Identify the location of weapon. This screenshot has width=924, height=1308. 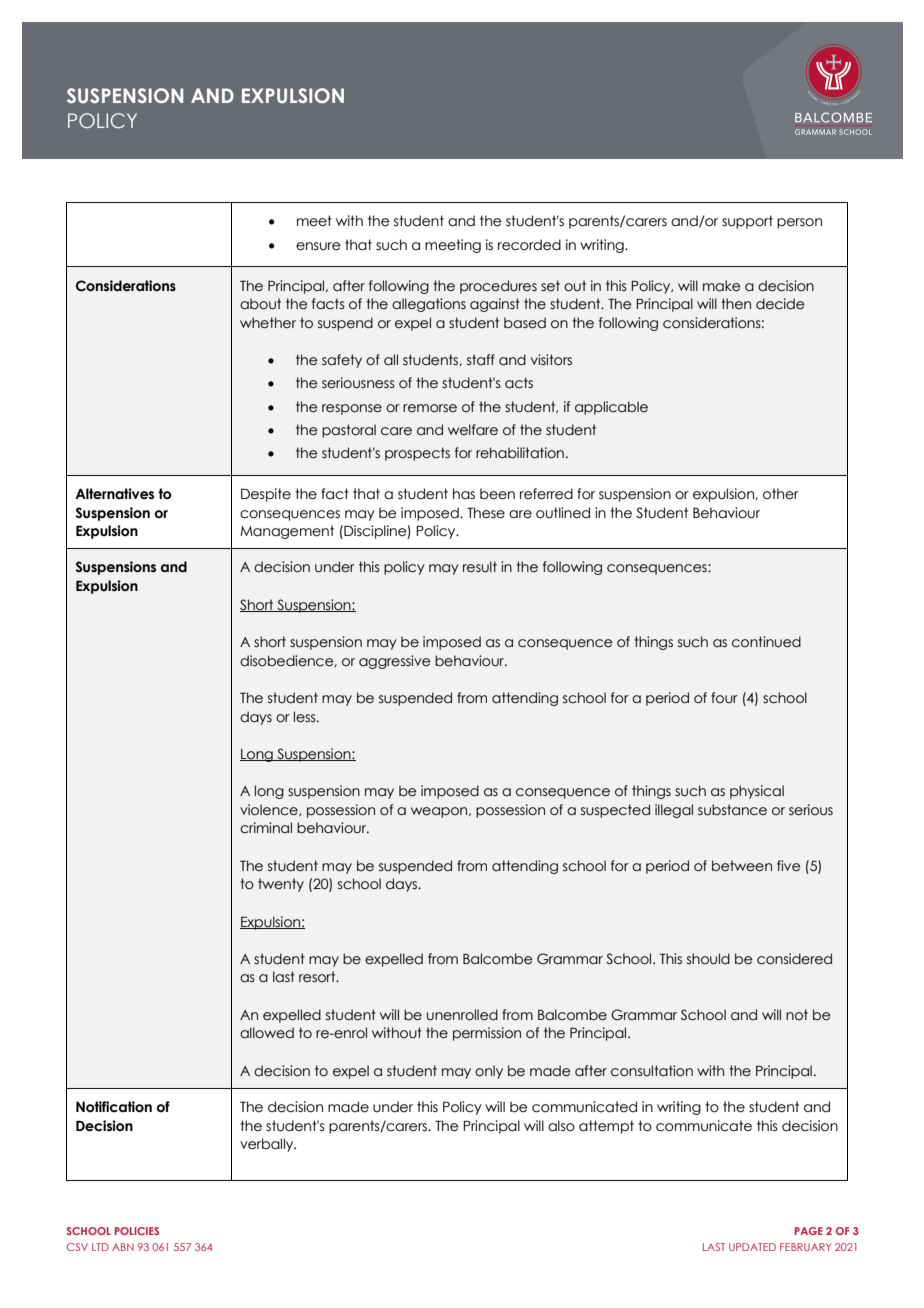
(440, 812).
